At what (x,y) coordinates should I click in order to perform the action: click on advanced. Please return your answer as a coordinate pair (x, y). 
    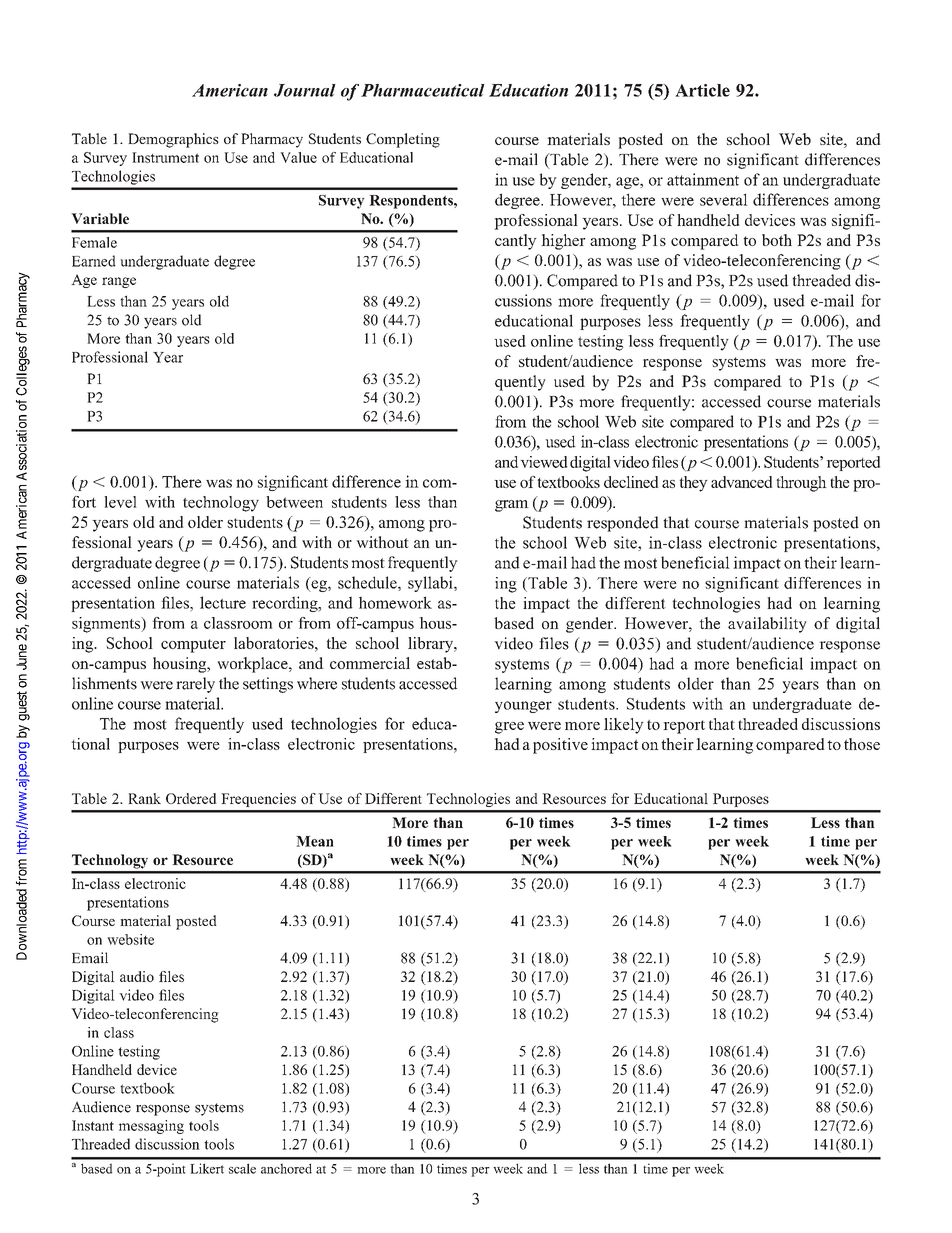
    Looking at the image, I should click on (742, 482).
